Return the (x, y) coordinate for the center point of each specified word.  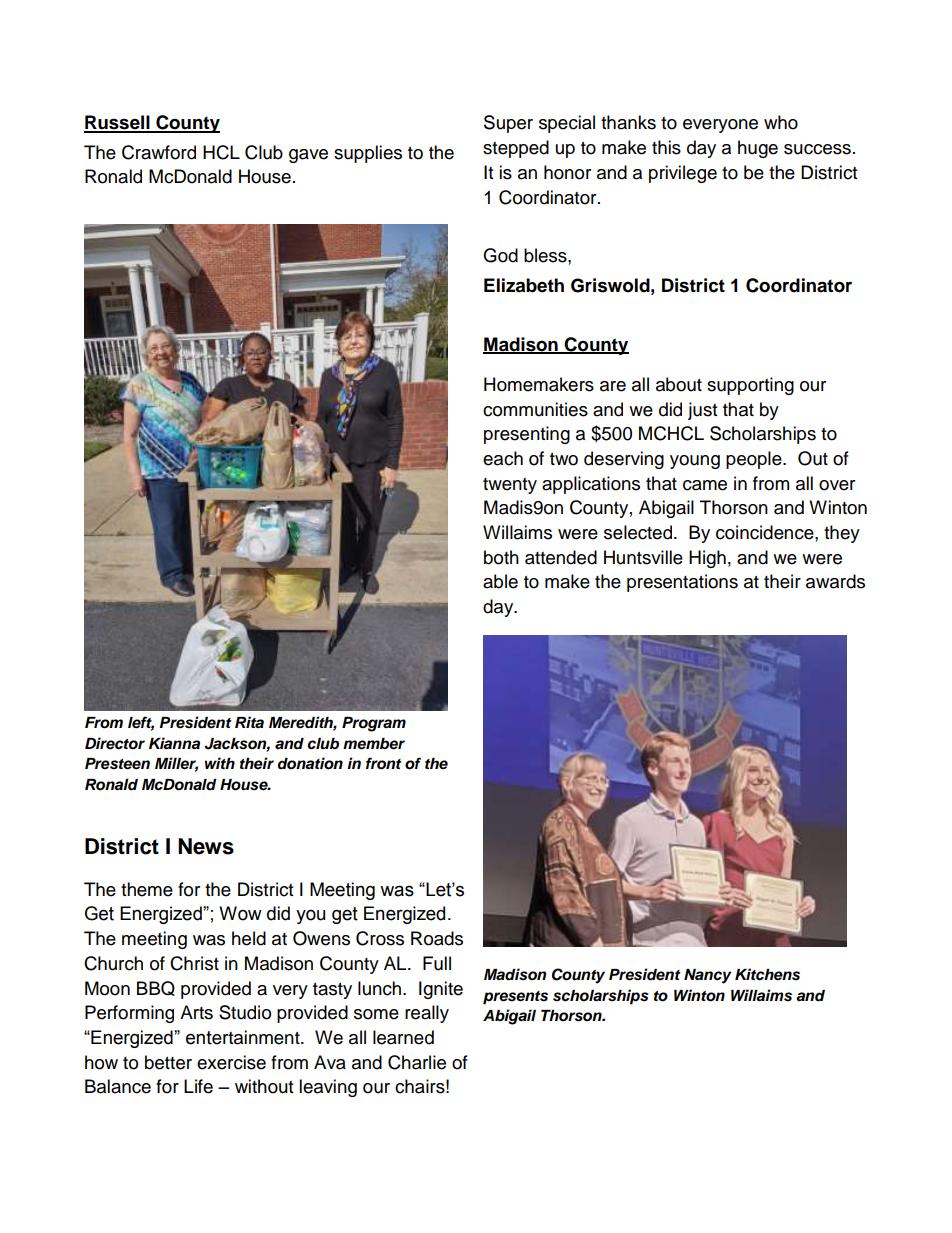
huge (758, 149)
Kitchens (767, 974)
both (501, 557)
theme (147, 889)
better (168, 1062)
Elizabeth (524, 285)
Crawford (159, 152)
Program (374, 724)
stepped (516, 149)
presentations (682, 583)
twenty (510, 486)
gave (308, 156)
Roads (437, 938)
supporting (750, 386)
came (705, 485)
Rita (249, 722)
